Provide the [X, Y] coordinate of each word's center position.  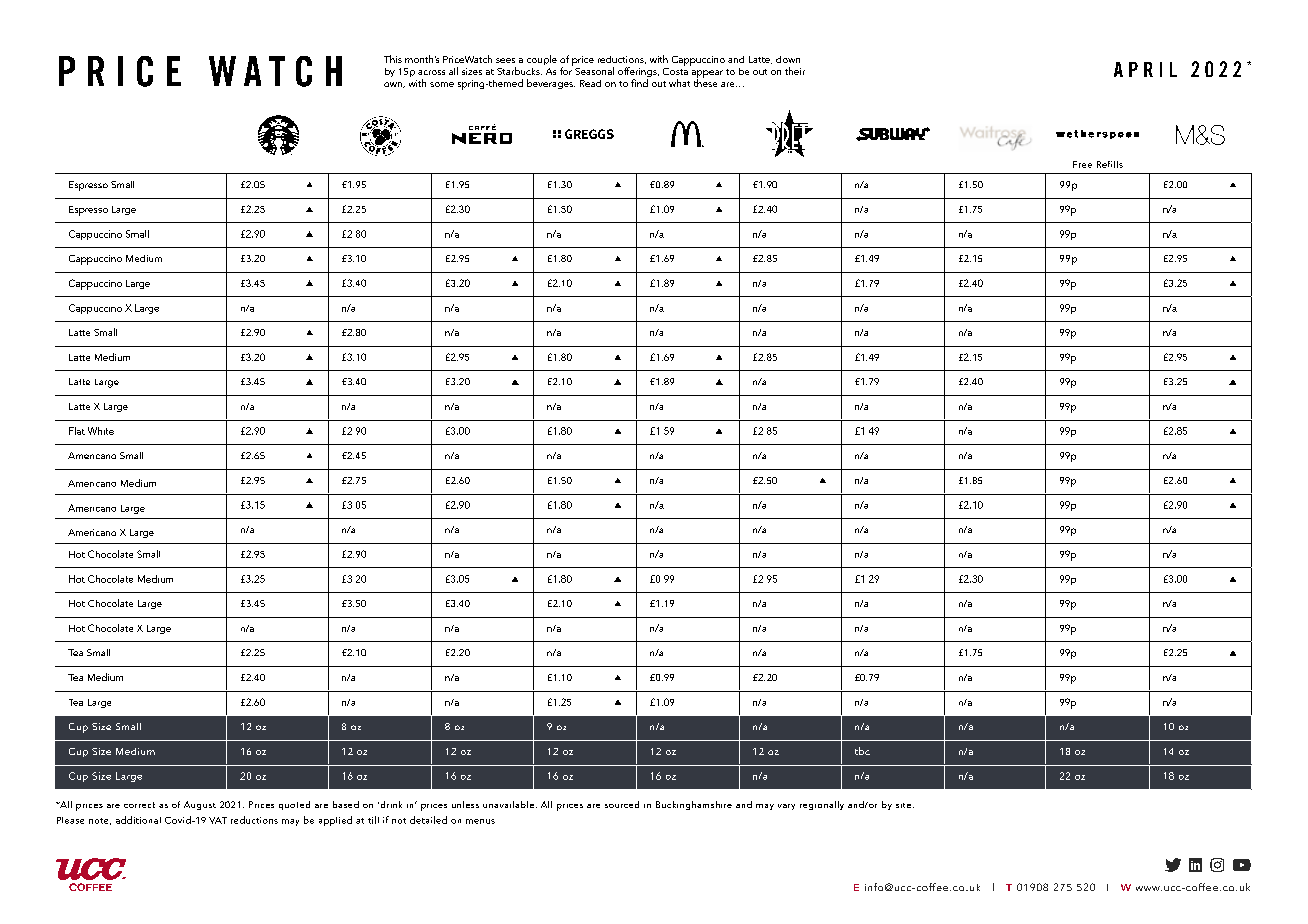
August [200, 805]
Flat [77, 431]
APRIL [1145, 69]
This [393, 59]
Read [590, 83]
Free [1082, 164]
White [101, 431]
